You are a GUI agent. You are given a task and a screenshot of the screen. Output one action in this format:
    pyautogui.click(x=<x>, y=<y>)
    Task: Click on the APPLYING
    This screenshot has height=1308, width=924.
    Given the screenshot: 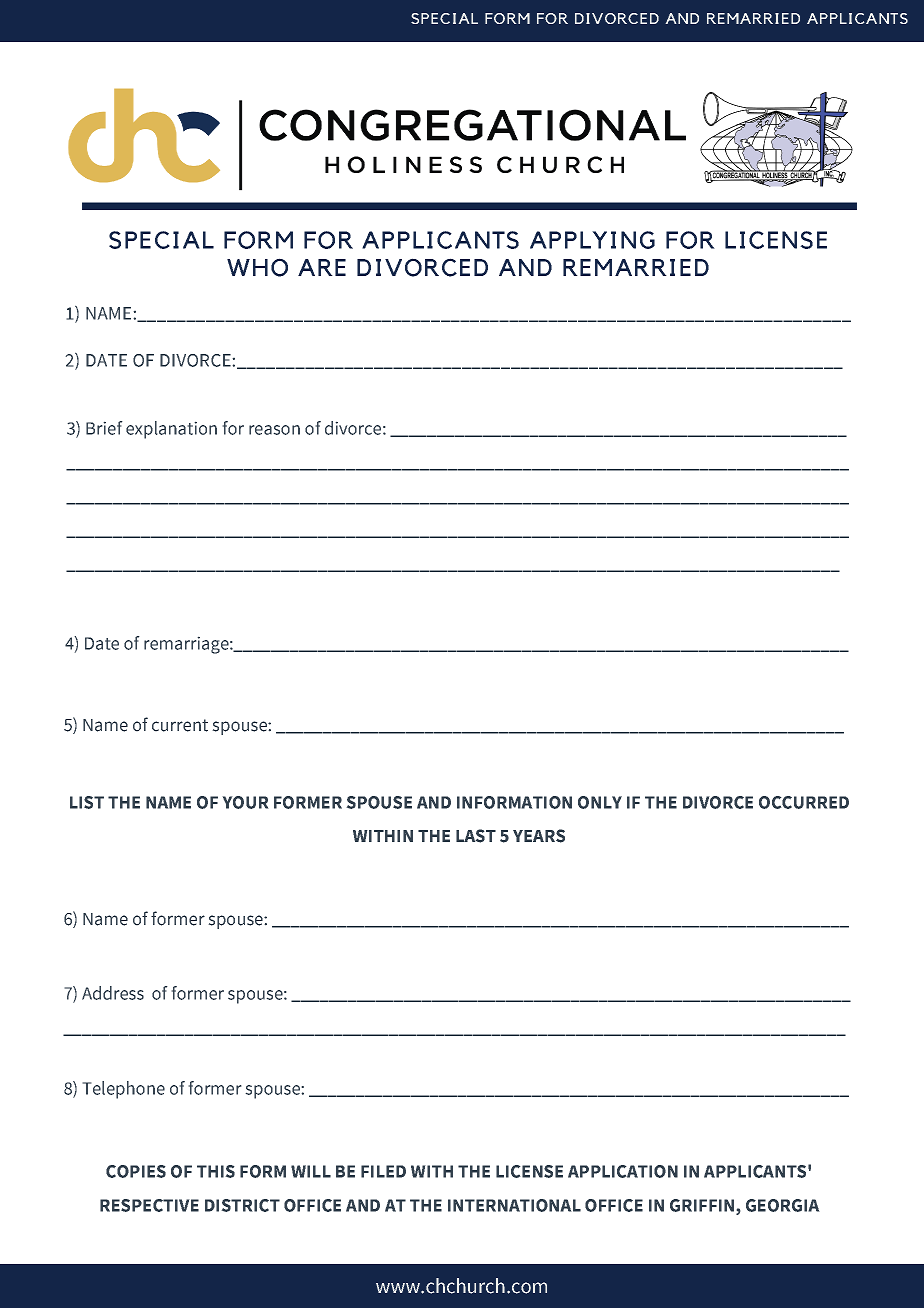 What is the action you would take?
    pyautogui.click(x=592, y=240)
